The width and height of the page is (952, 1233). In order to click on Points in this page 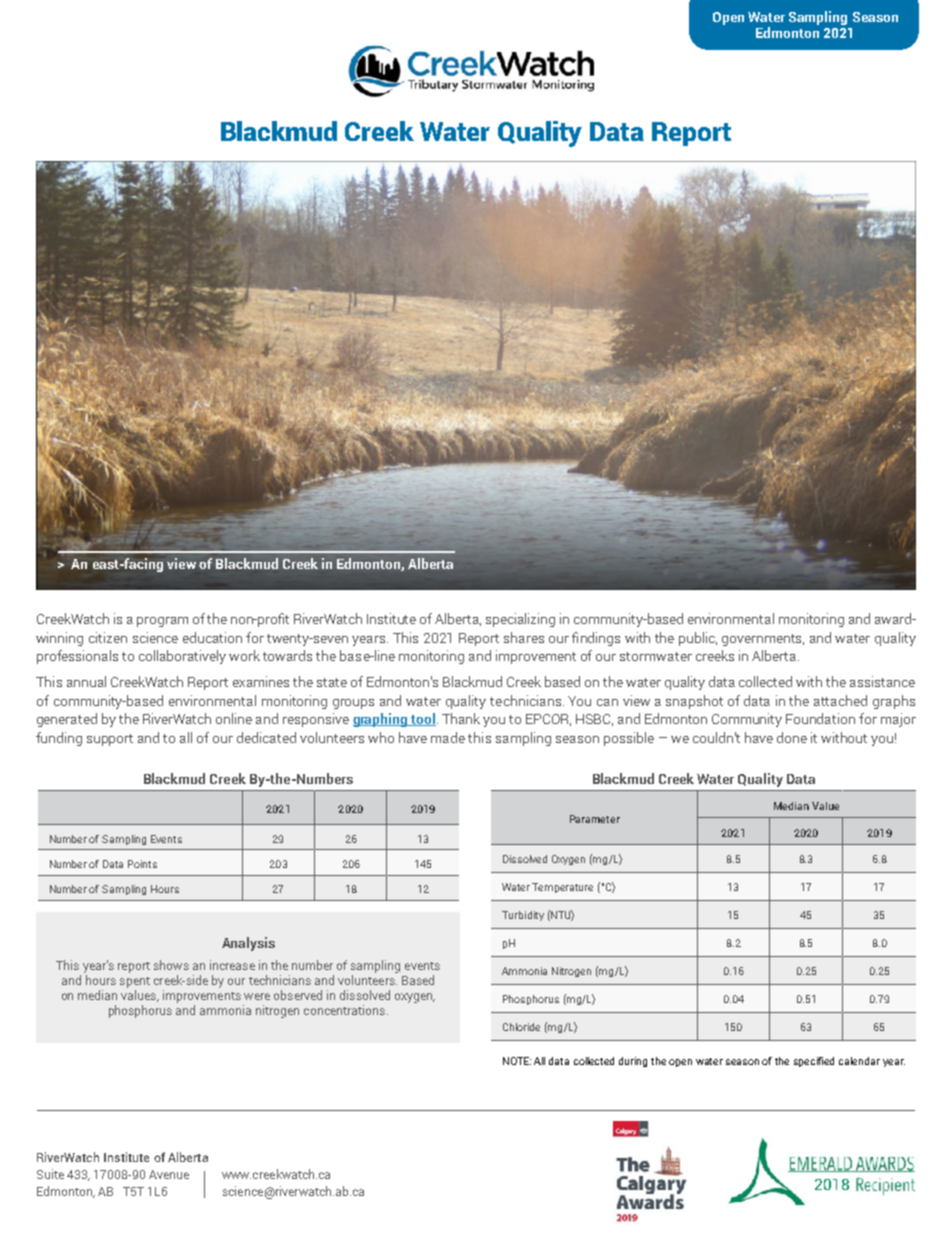, I will do `click(142, 864)`.
